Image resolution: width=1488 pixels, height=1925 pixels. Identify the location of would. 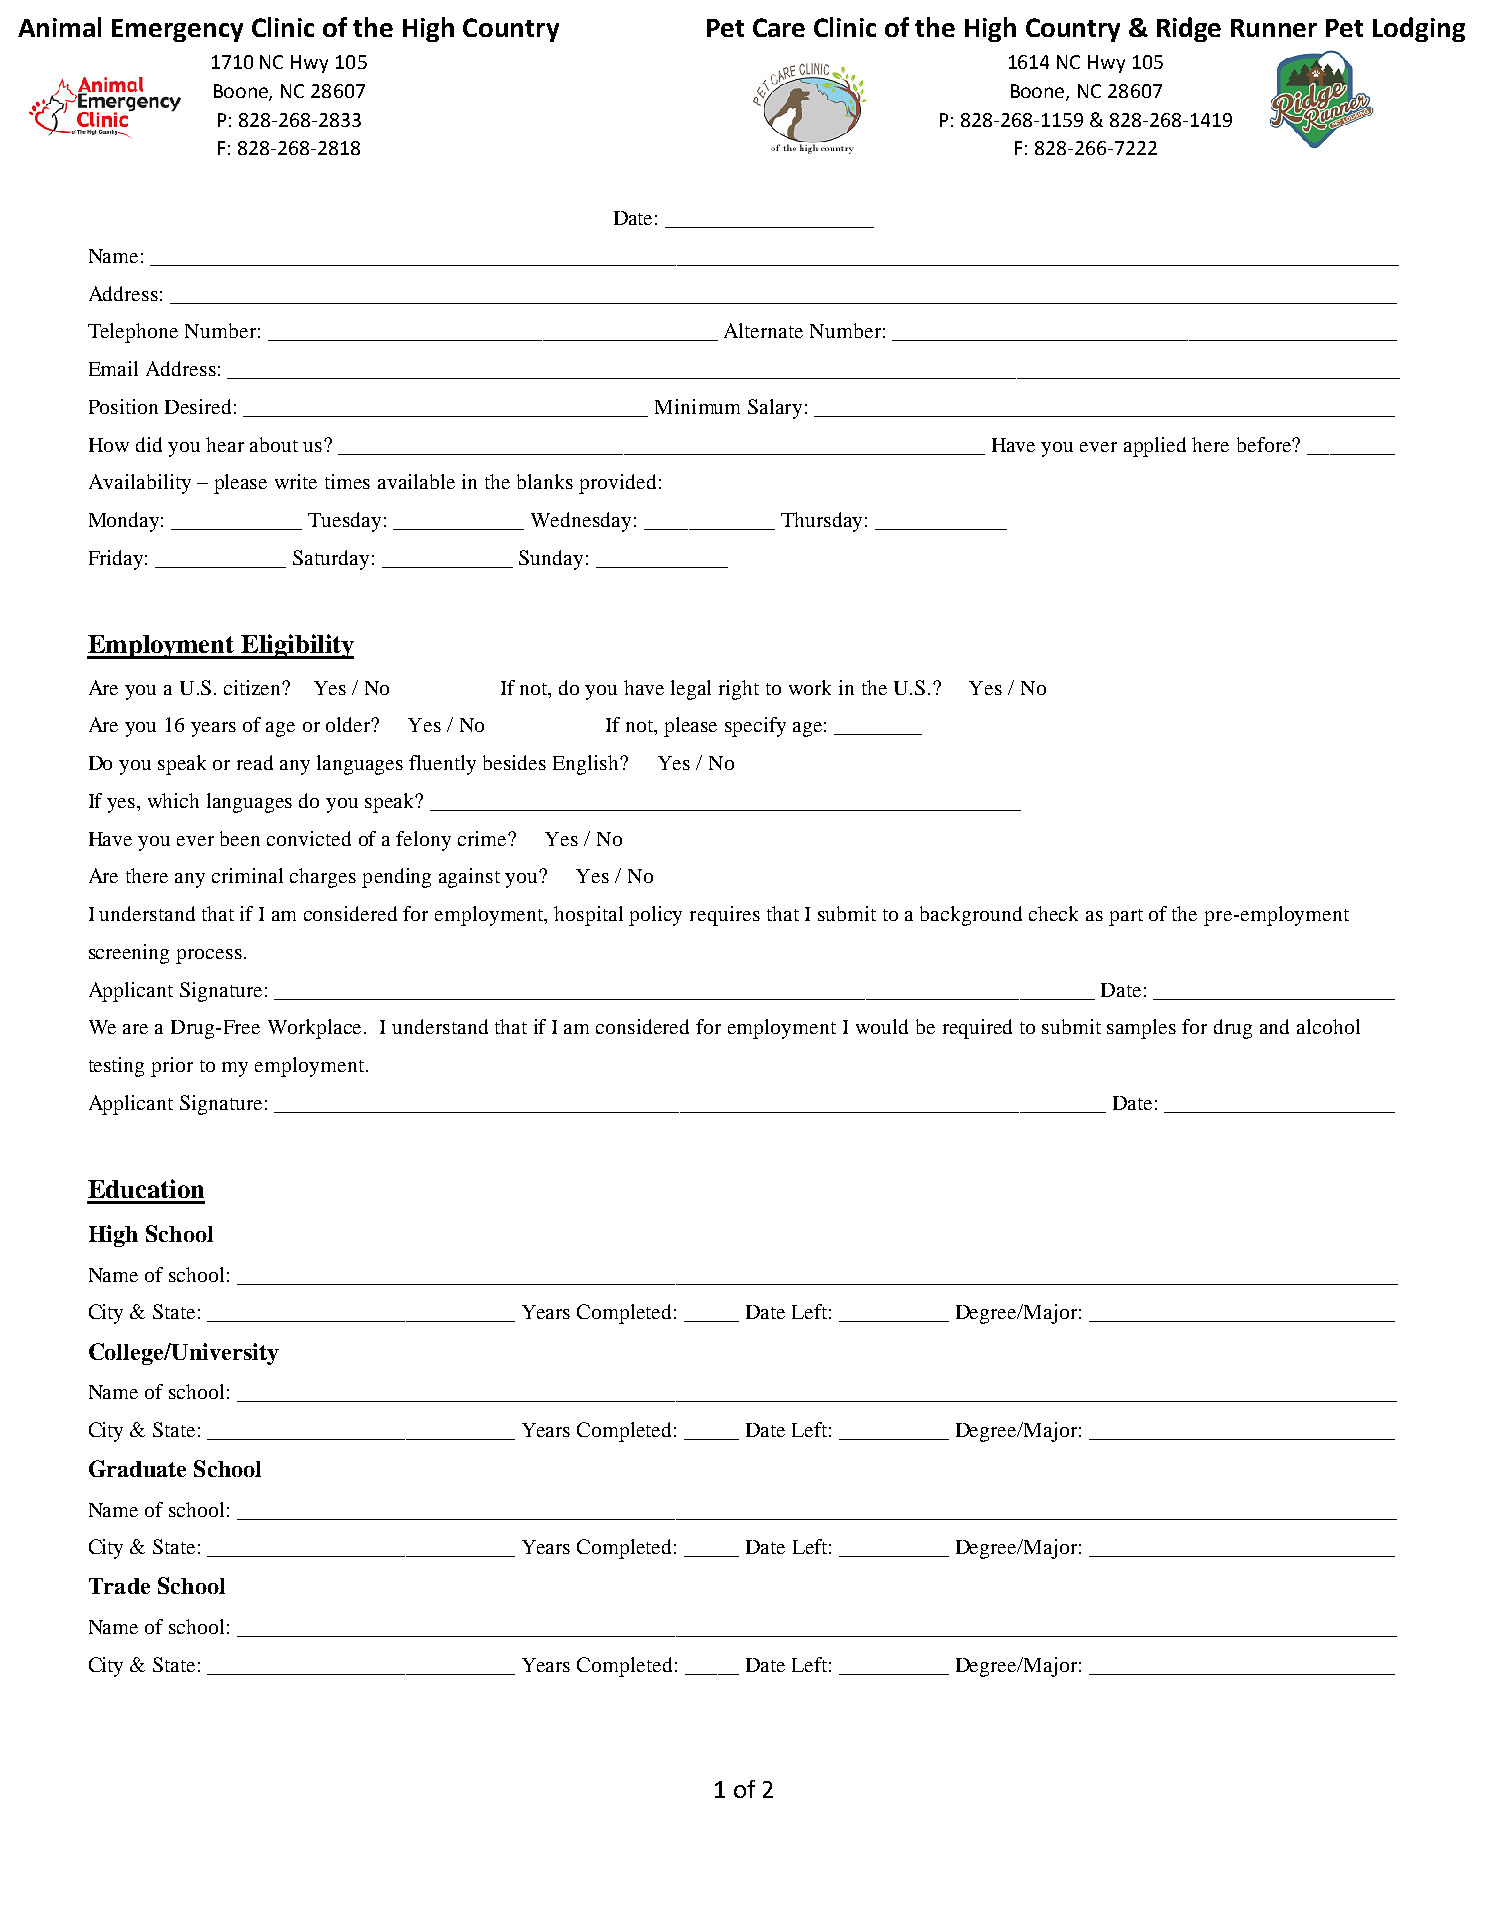
(882, 1026).
